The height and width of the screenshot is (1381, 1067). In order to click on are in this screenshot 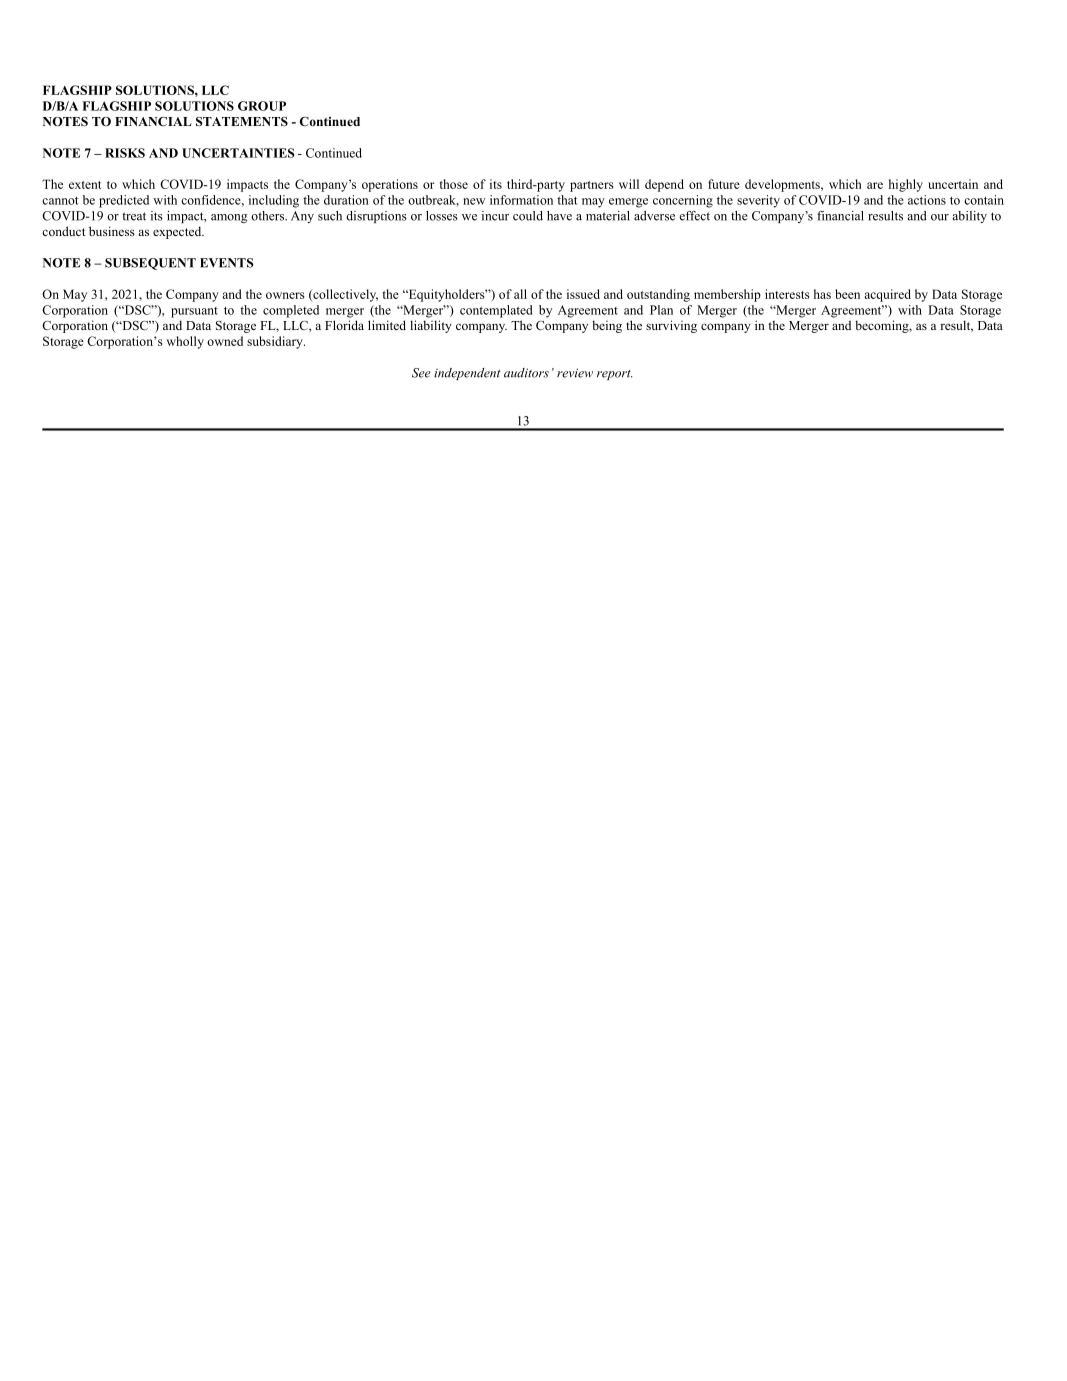, I will do `click(875, 185)`.
